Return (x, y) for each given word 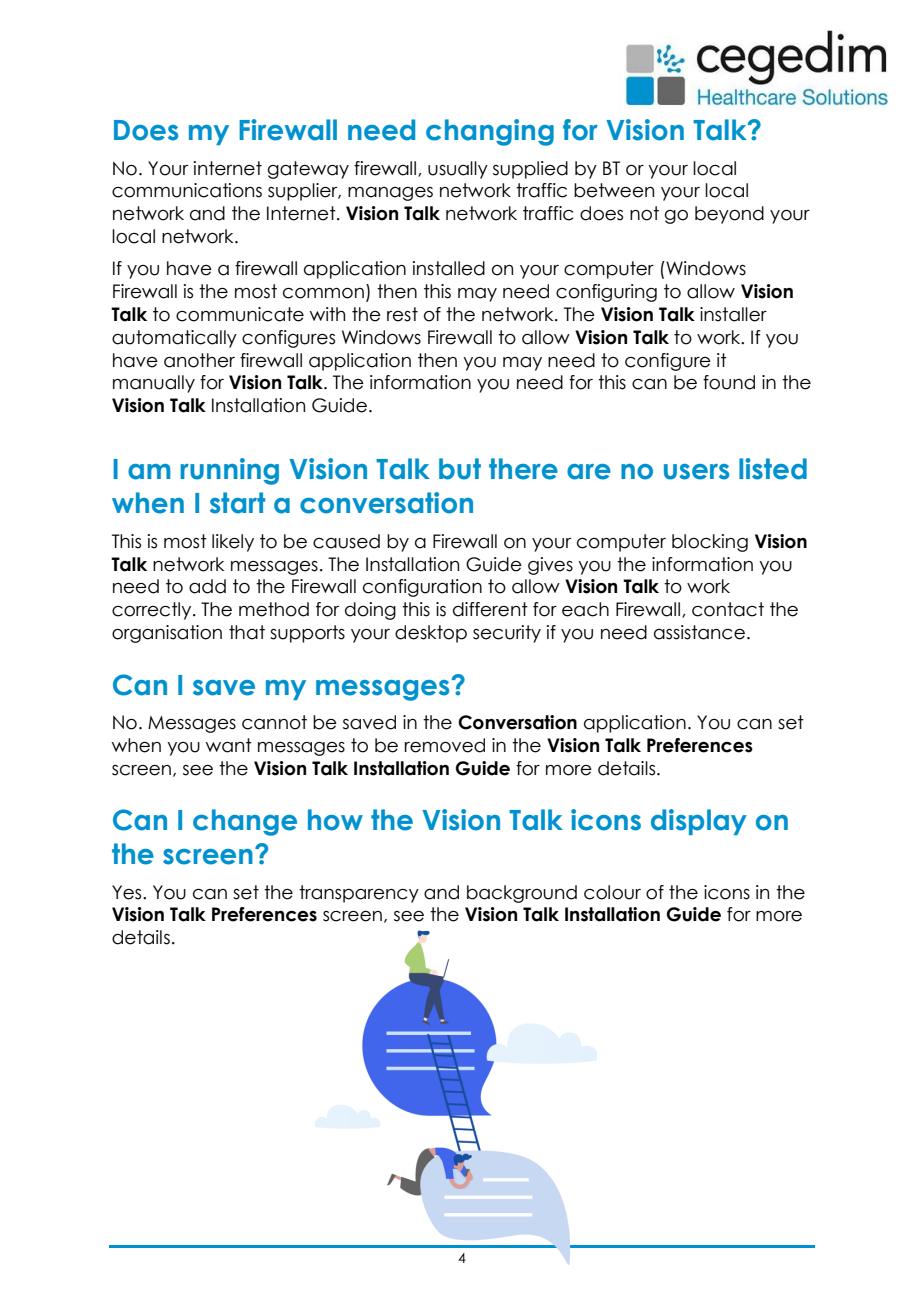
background (522, 894)
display (699, 822)
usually (458, 170)
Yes (128, 892)
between (614, 190)
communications (187, 190)
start (237, 503)
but (460, 469)
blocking (710, 543)
